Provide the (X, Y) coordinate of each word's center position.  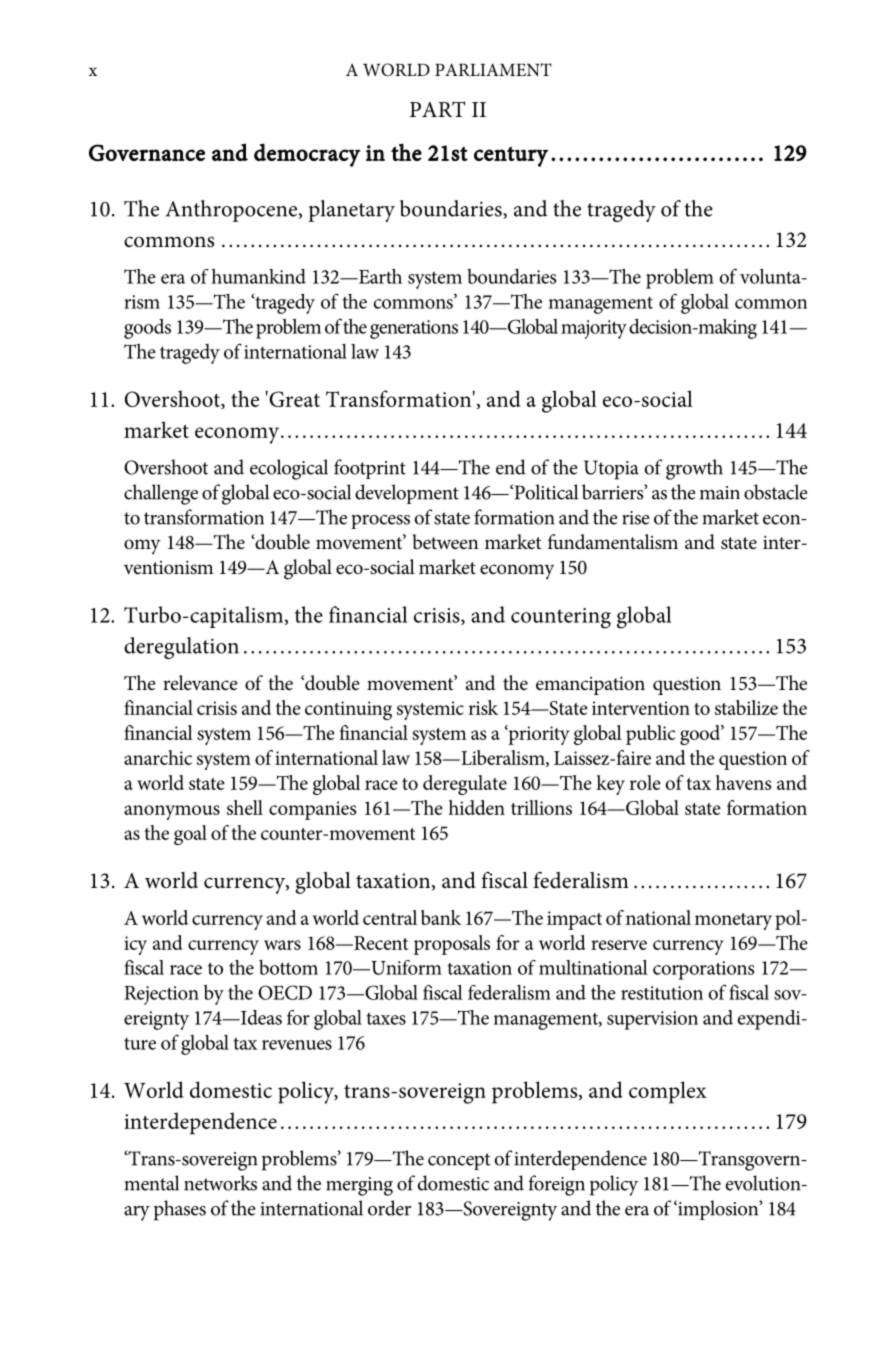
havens (743, 782)
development (407, 494)
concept (459, 1161)
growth (694, 469)
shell (245, 807)
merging (359, 1186)
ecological (289, 469)
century (511, 157)
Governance (147, 152)
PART (437, 109)
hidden (476, 807)
